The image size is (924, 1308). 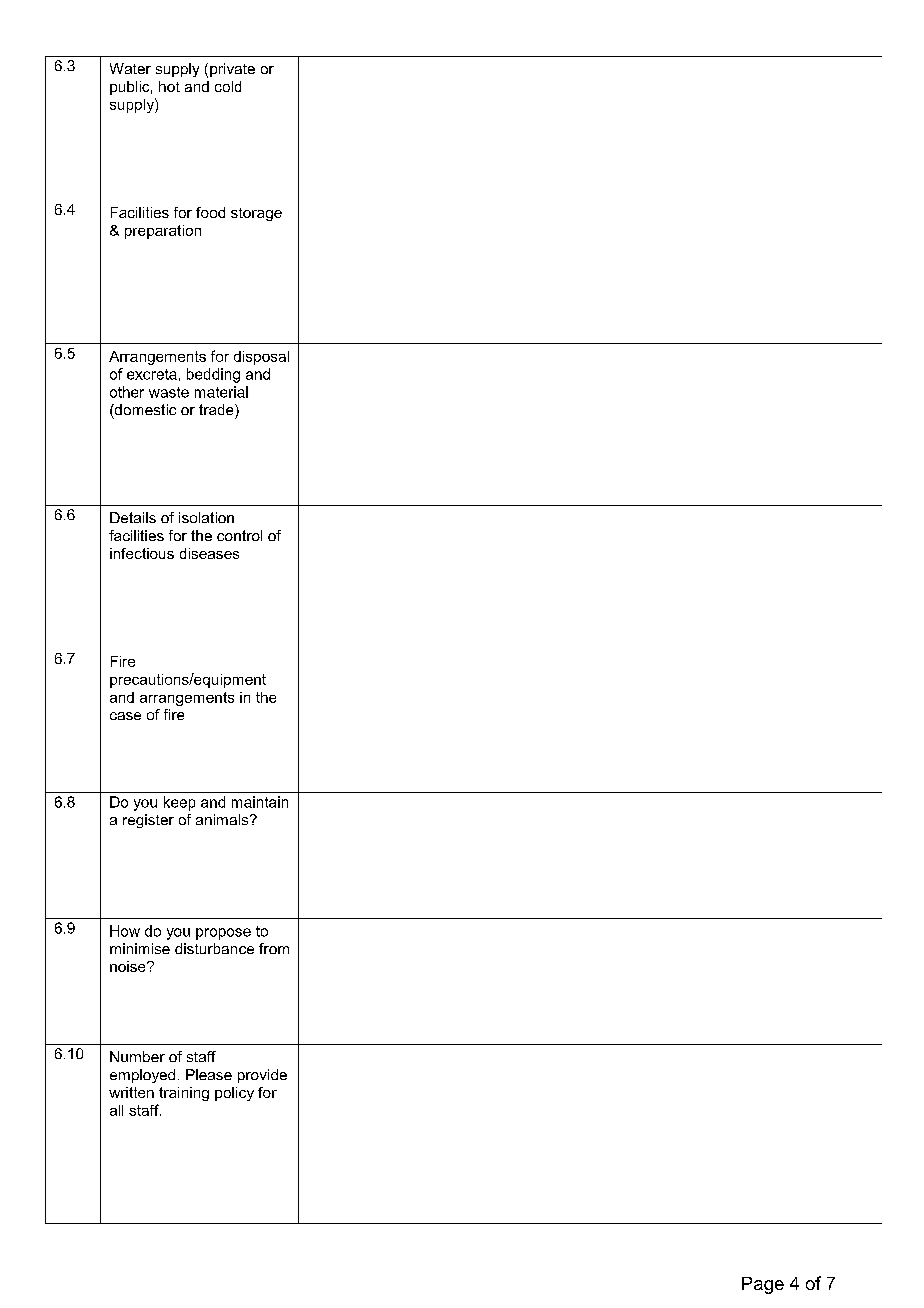 I want to click on private, so click(x=232, y=70).
